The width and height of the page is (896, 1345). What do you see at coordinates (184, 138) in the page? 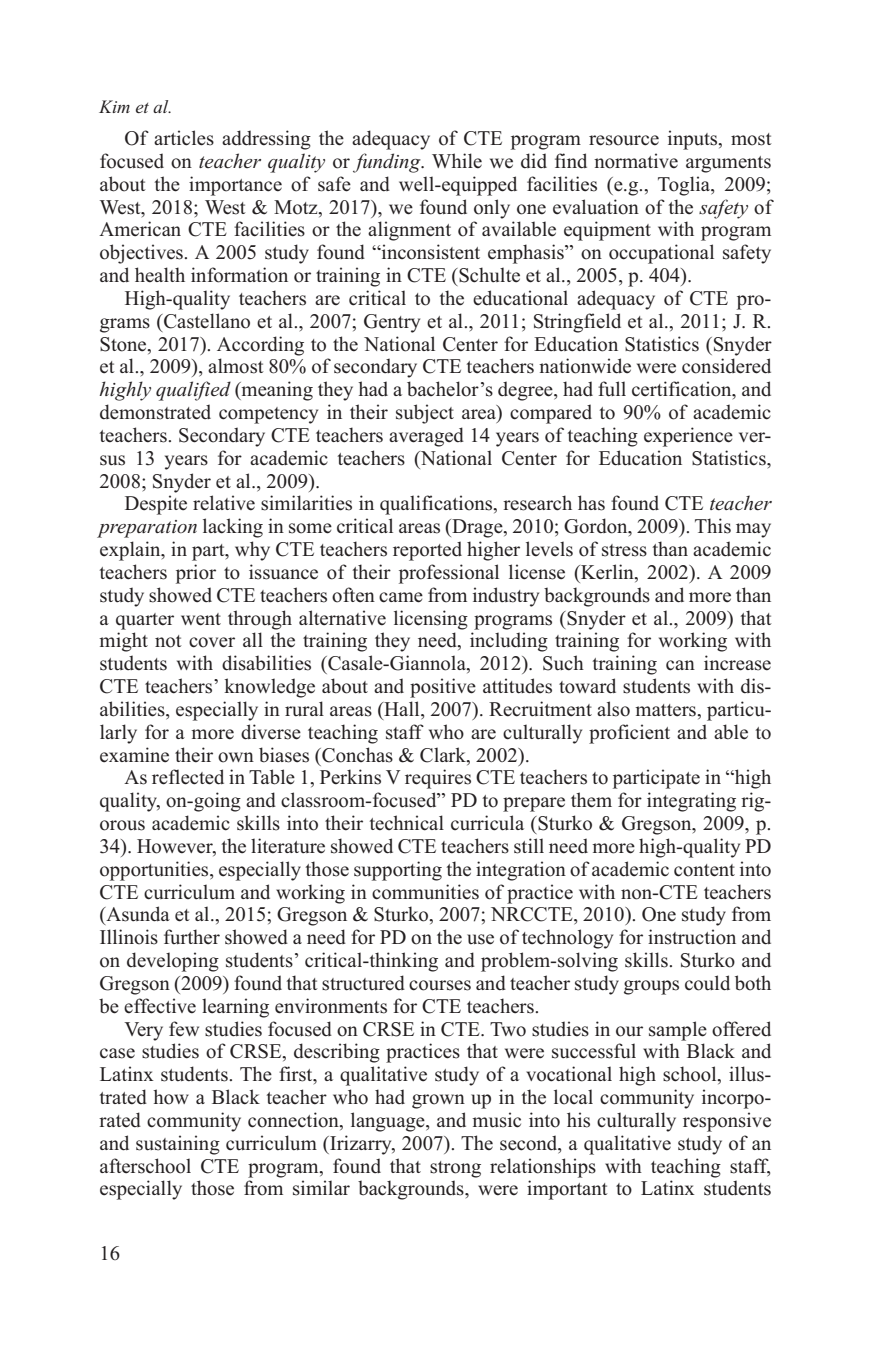
I see `articles` at bounding box center [184, 138].
